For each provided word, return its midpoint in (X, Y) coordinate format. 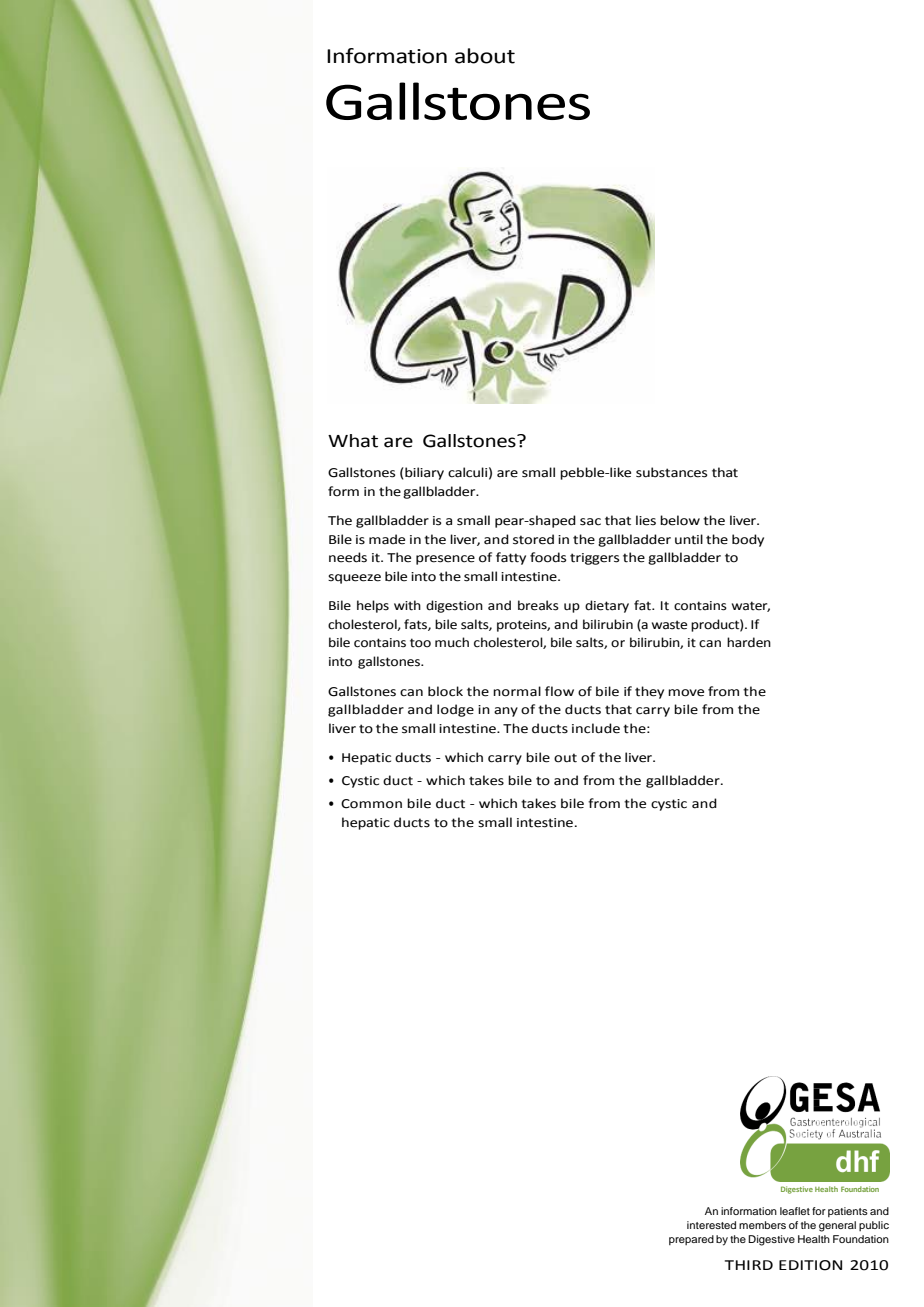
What (353, 441)
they (649, 692)
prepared (691, 1240)
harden (749, 642)
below (680, 520)
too (420, 643)
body (748, 540)
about (485, 56)
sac (590, 522)
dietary (607, 606)
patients (848, 1212)
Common (371, 804)
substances (671, 472)
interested (711, 1225)
